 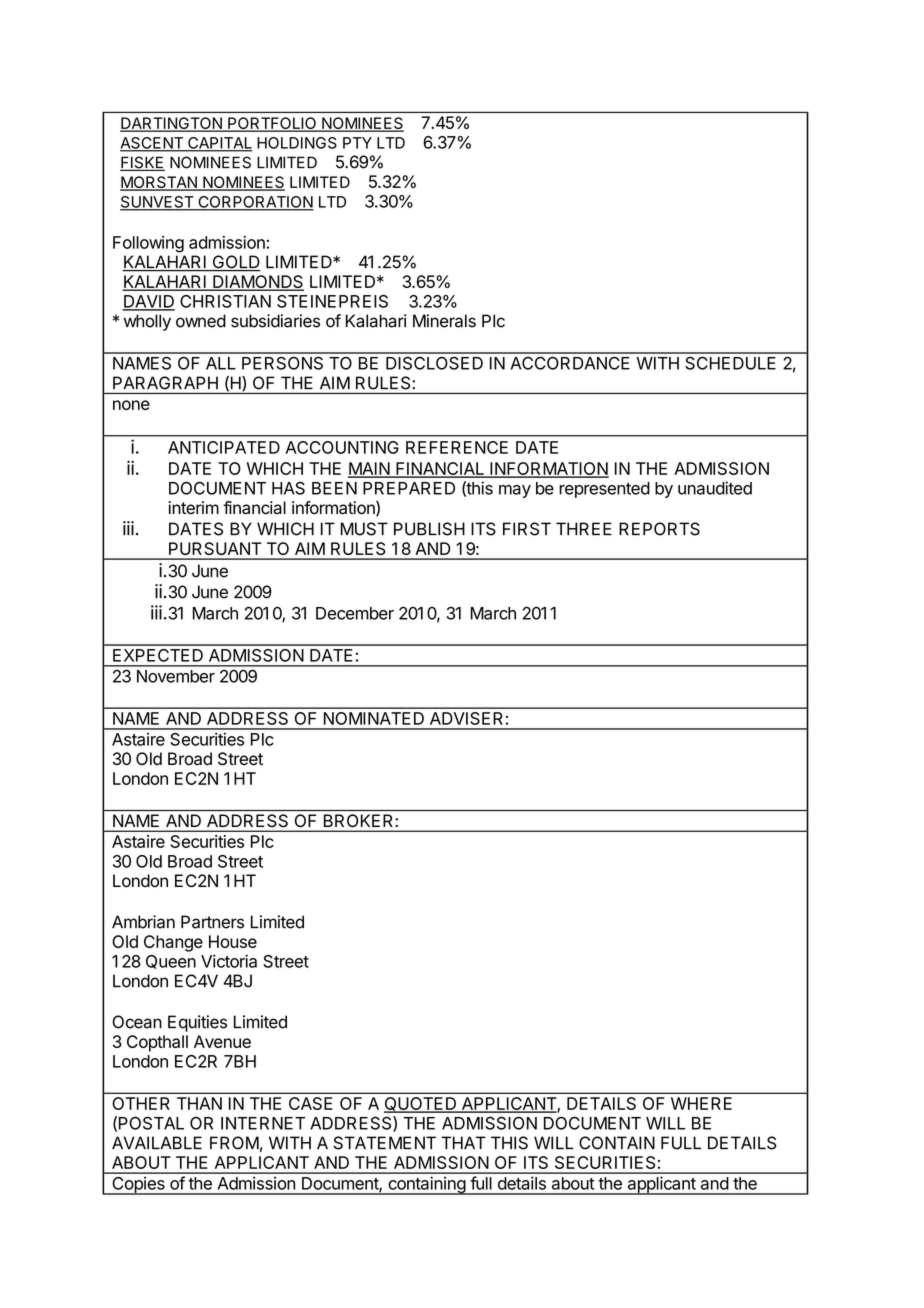 What do you see at coordinates (219, 144) in the screenshot?
I see `CAPITAL` at bounding box center [219, 144].
